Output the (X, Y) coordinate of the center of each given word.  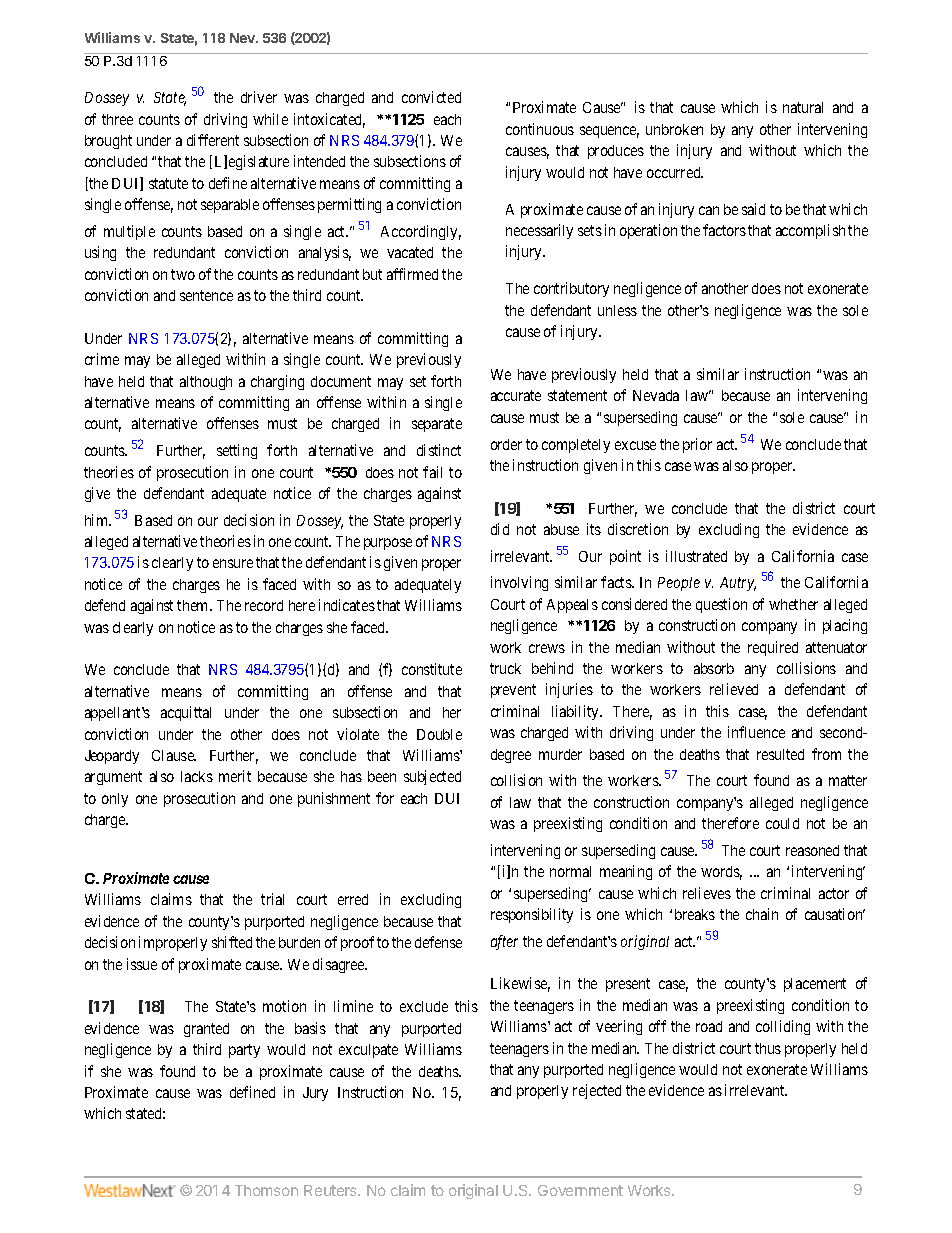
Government (580, 1190)
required (773, 648)
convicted (431, 97)
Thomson (266, 1190)
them (194, 605)
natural (803, 107)
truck (505, 668)
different (213, 140)
